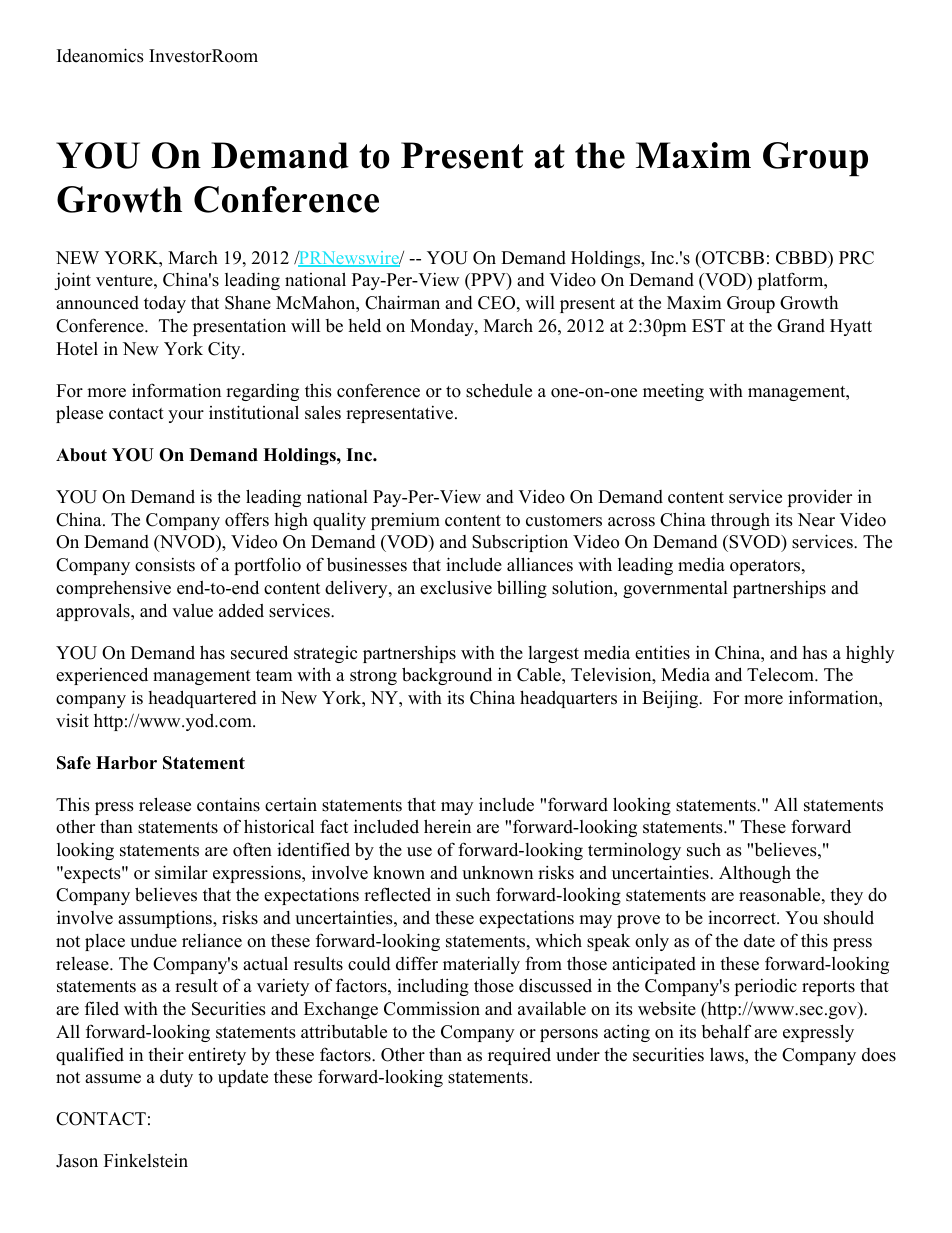  I want to click on Finkelstein, so click(146, 1160).
